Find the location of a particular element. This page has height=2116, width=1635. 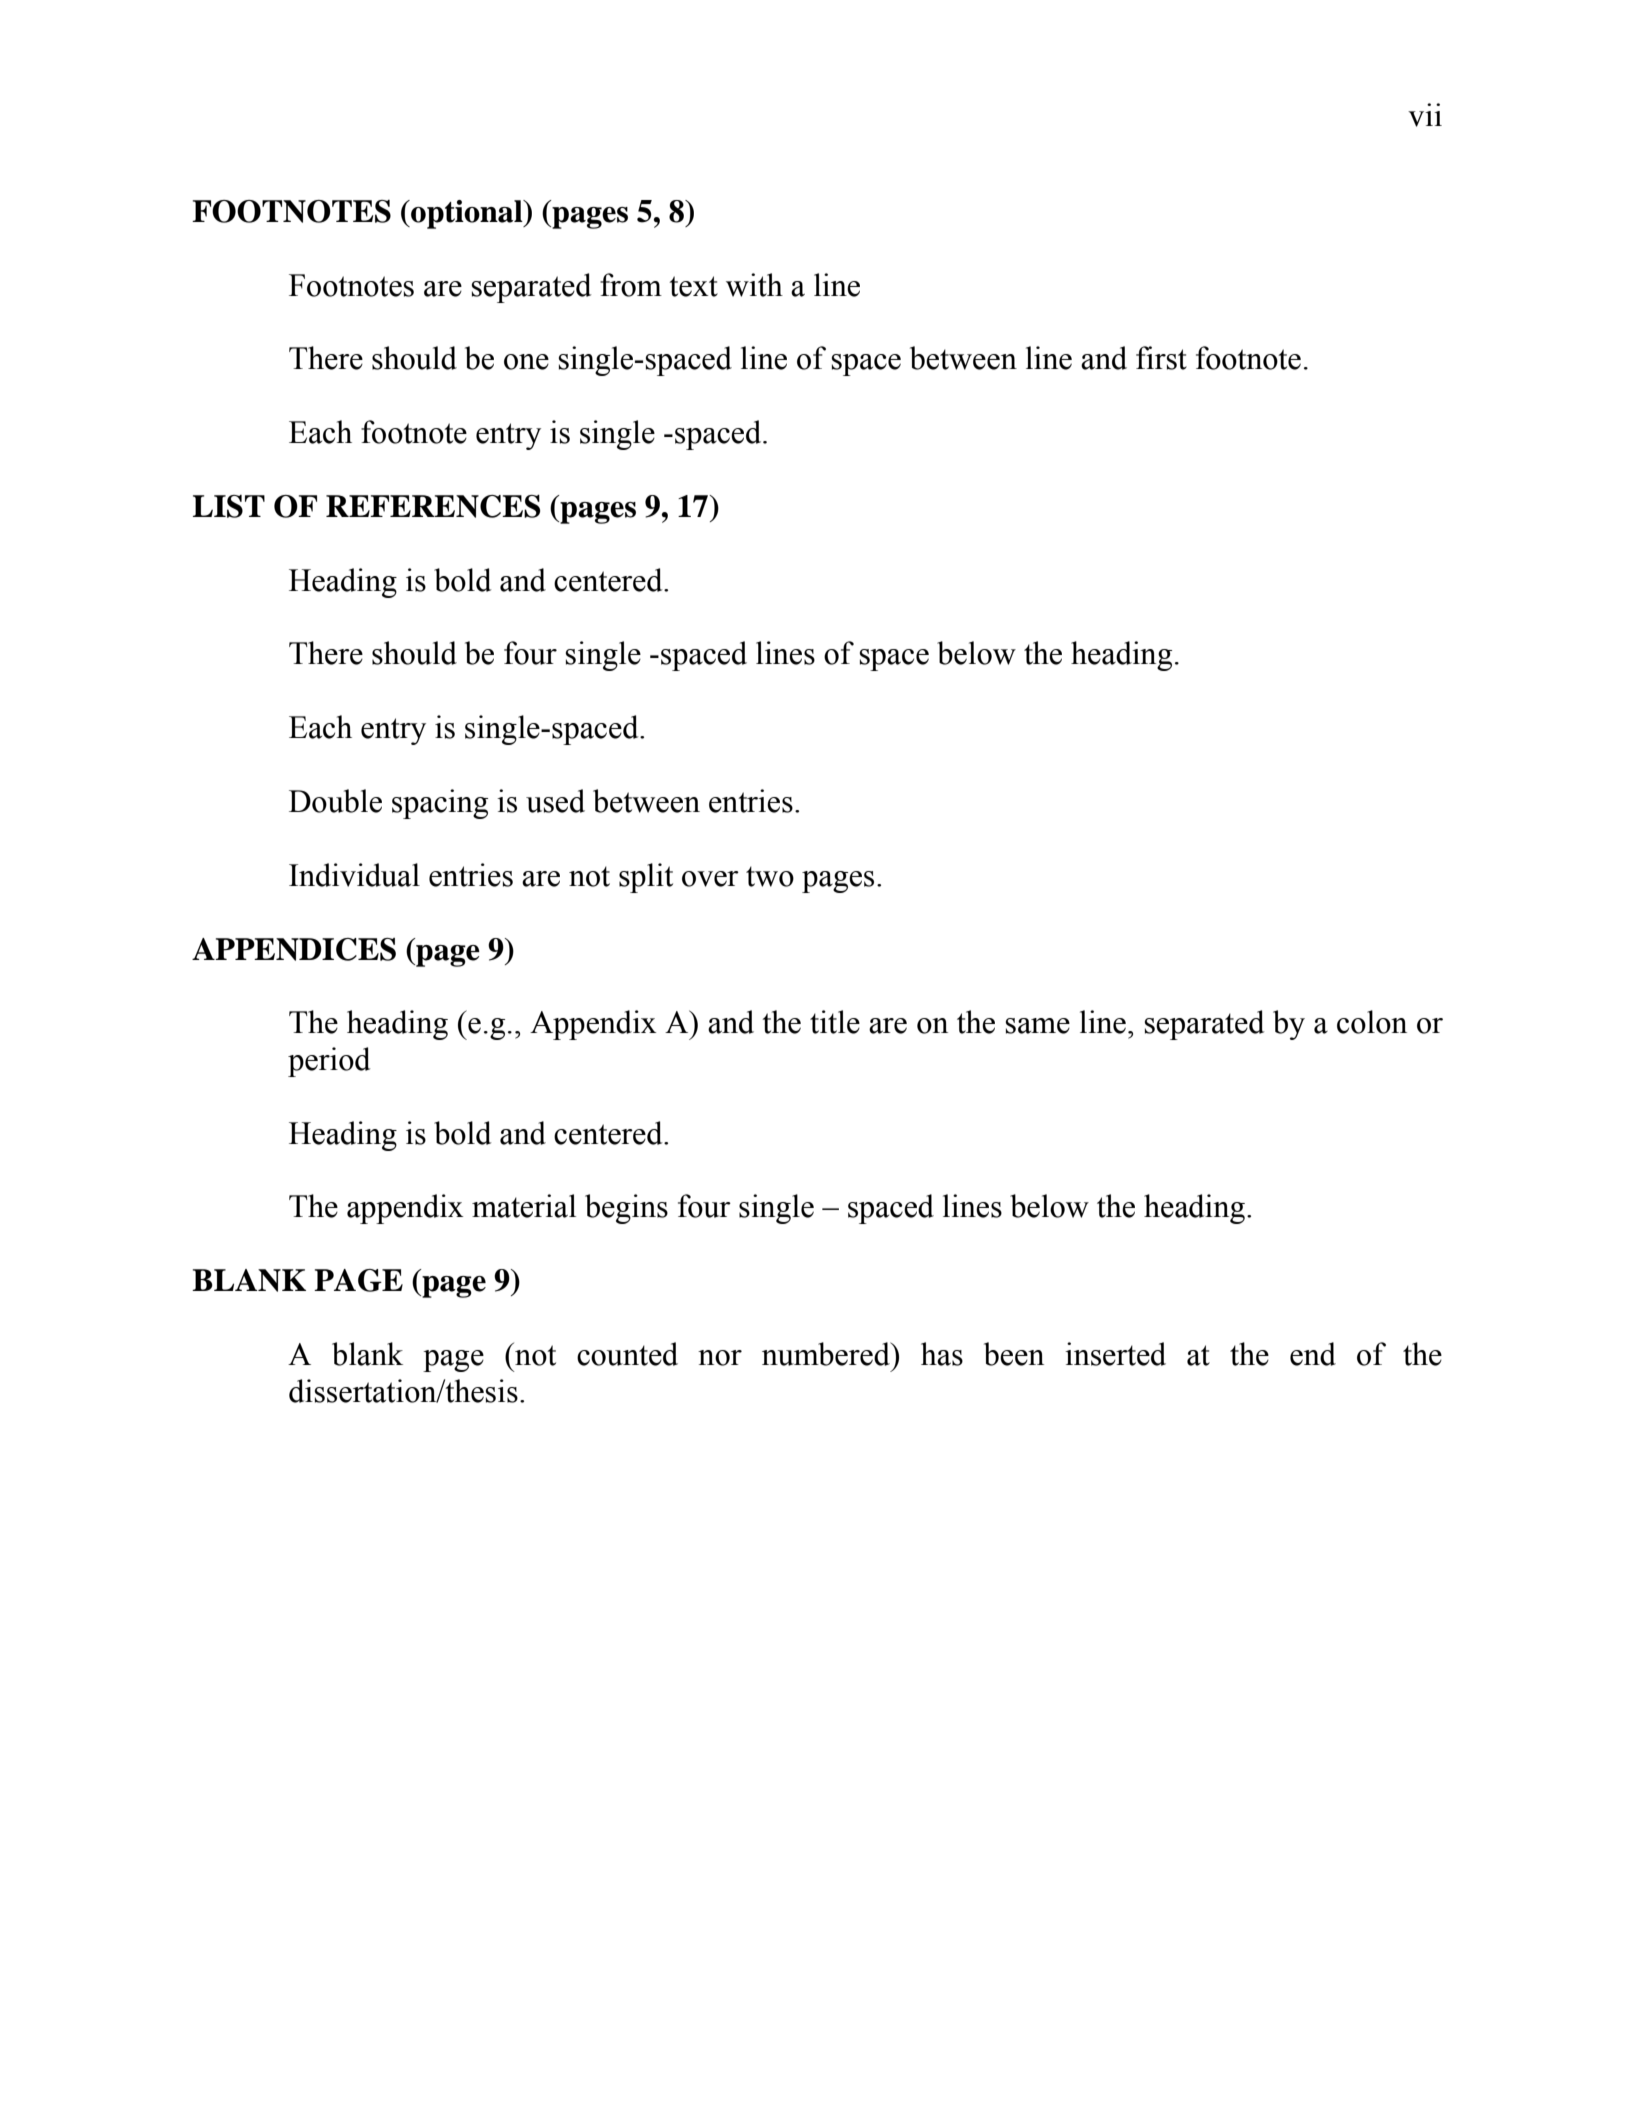

counted is located at coordinates (627, 1354).
